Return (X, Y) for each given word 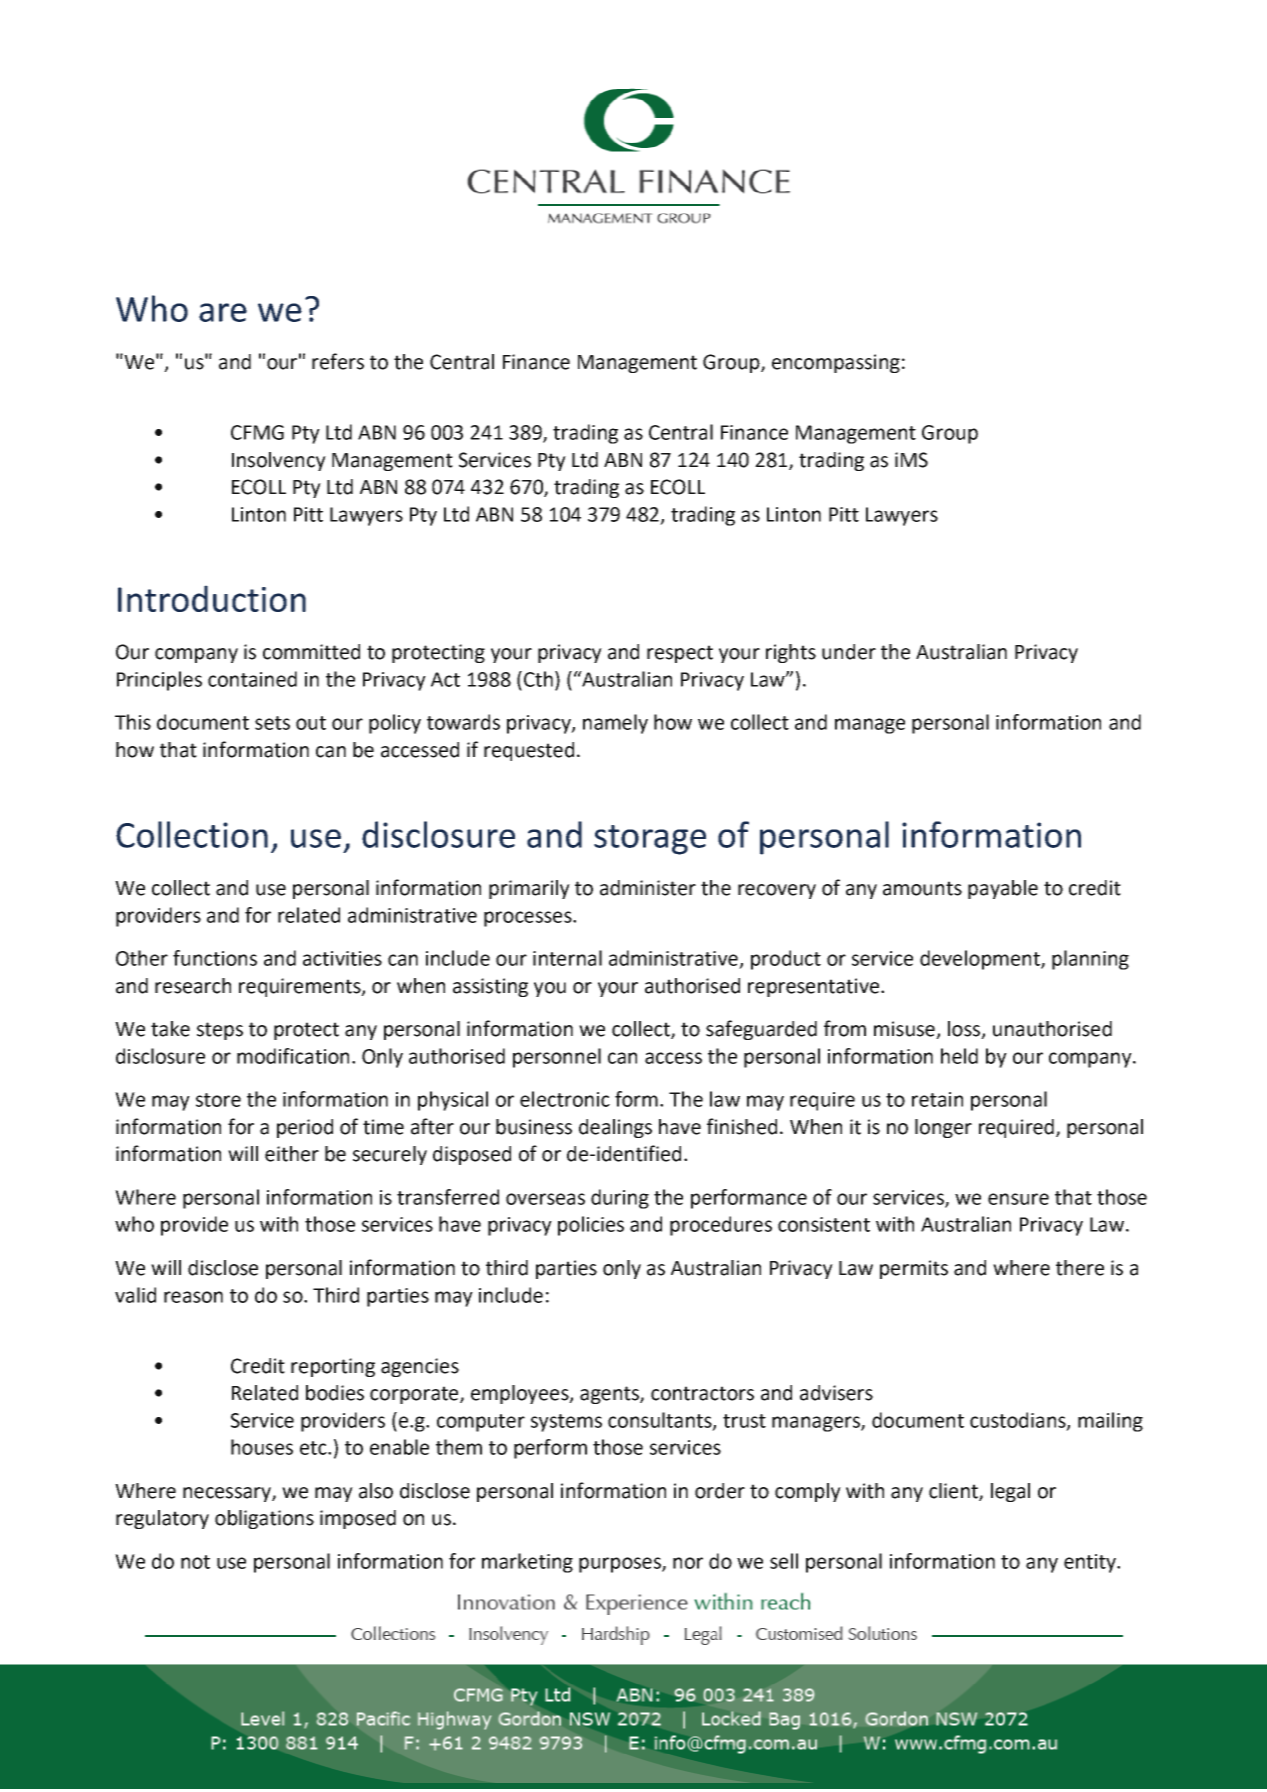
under (849, 652)
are (223, 312)
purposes (621, 1565)
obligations (264, 1519)
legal (1010, 1492)
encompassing (836, 363)
